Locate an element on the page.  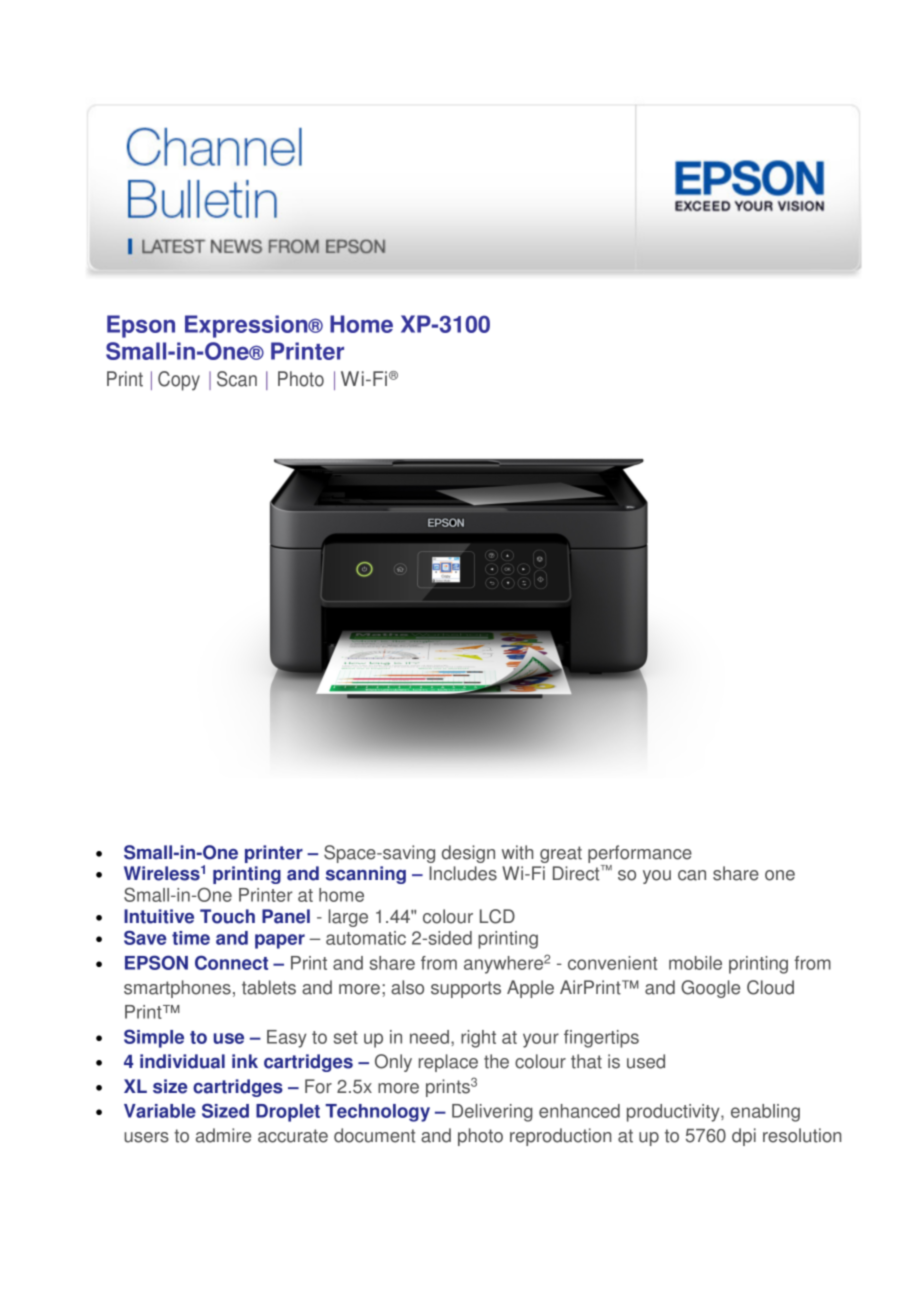
supports is located at coordinates (466, 989).
